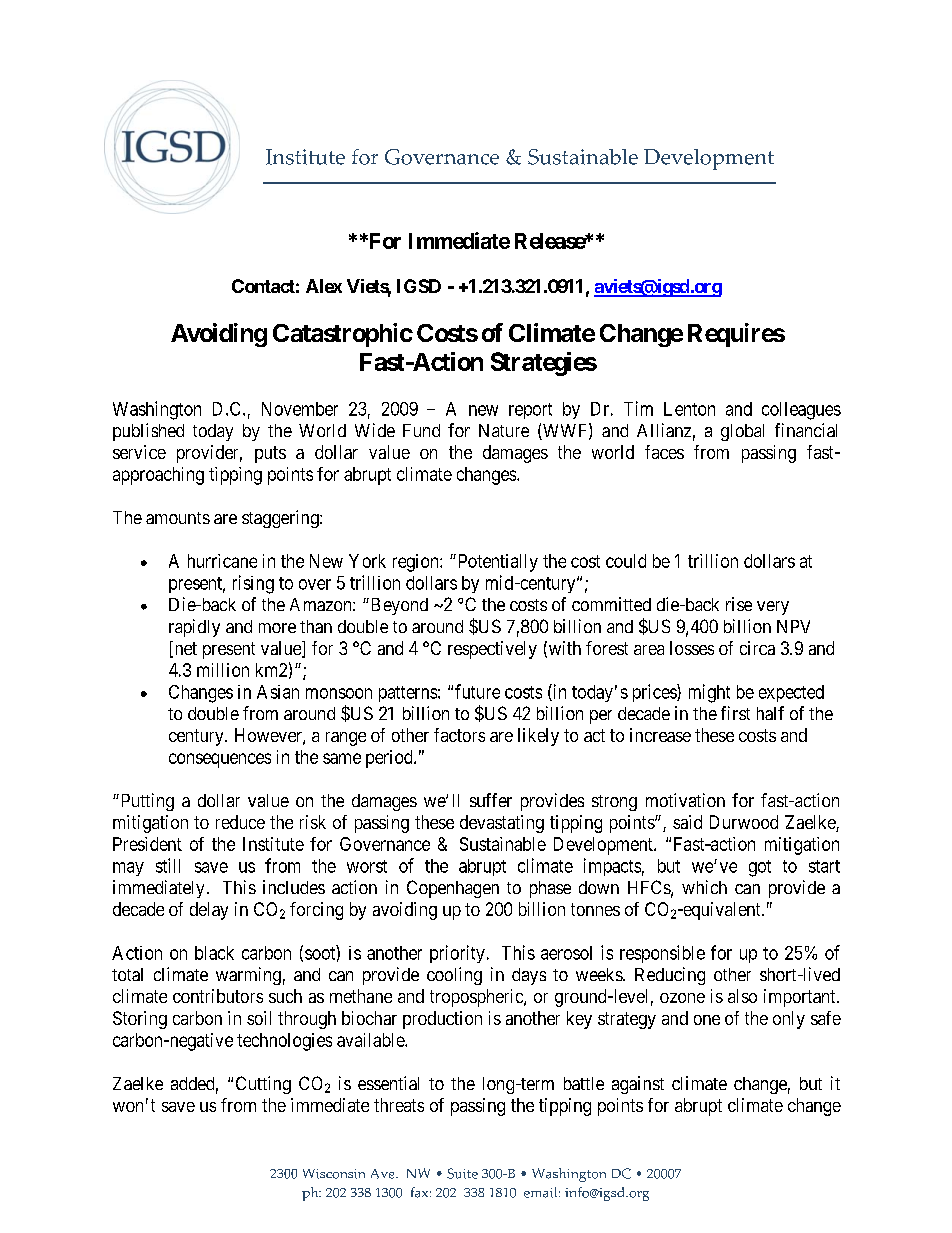 The height and width of the screenshot is (1233, 952). What do you see at coordinates (496, 563) in the screenshot?
I see `Potentially` at bounding box center [496, 563].
